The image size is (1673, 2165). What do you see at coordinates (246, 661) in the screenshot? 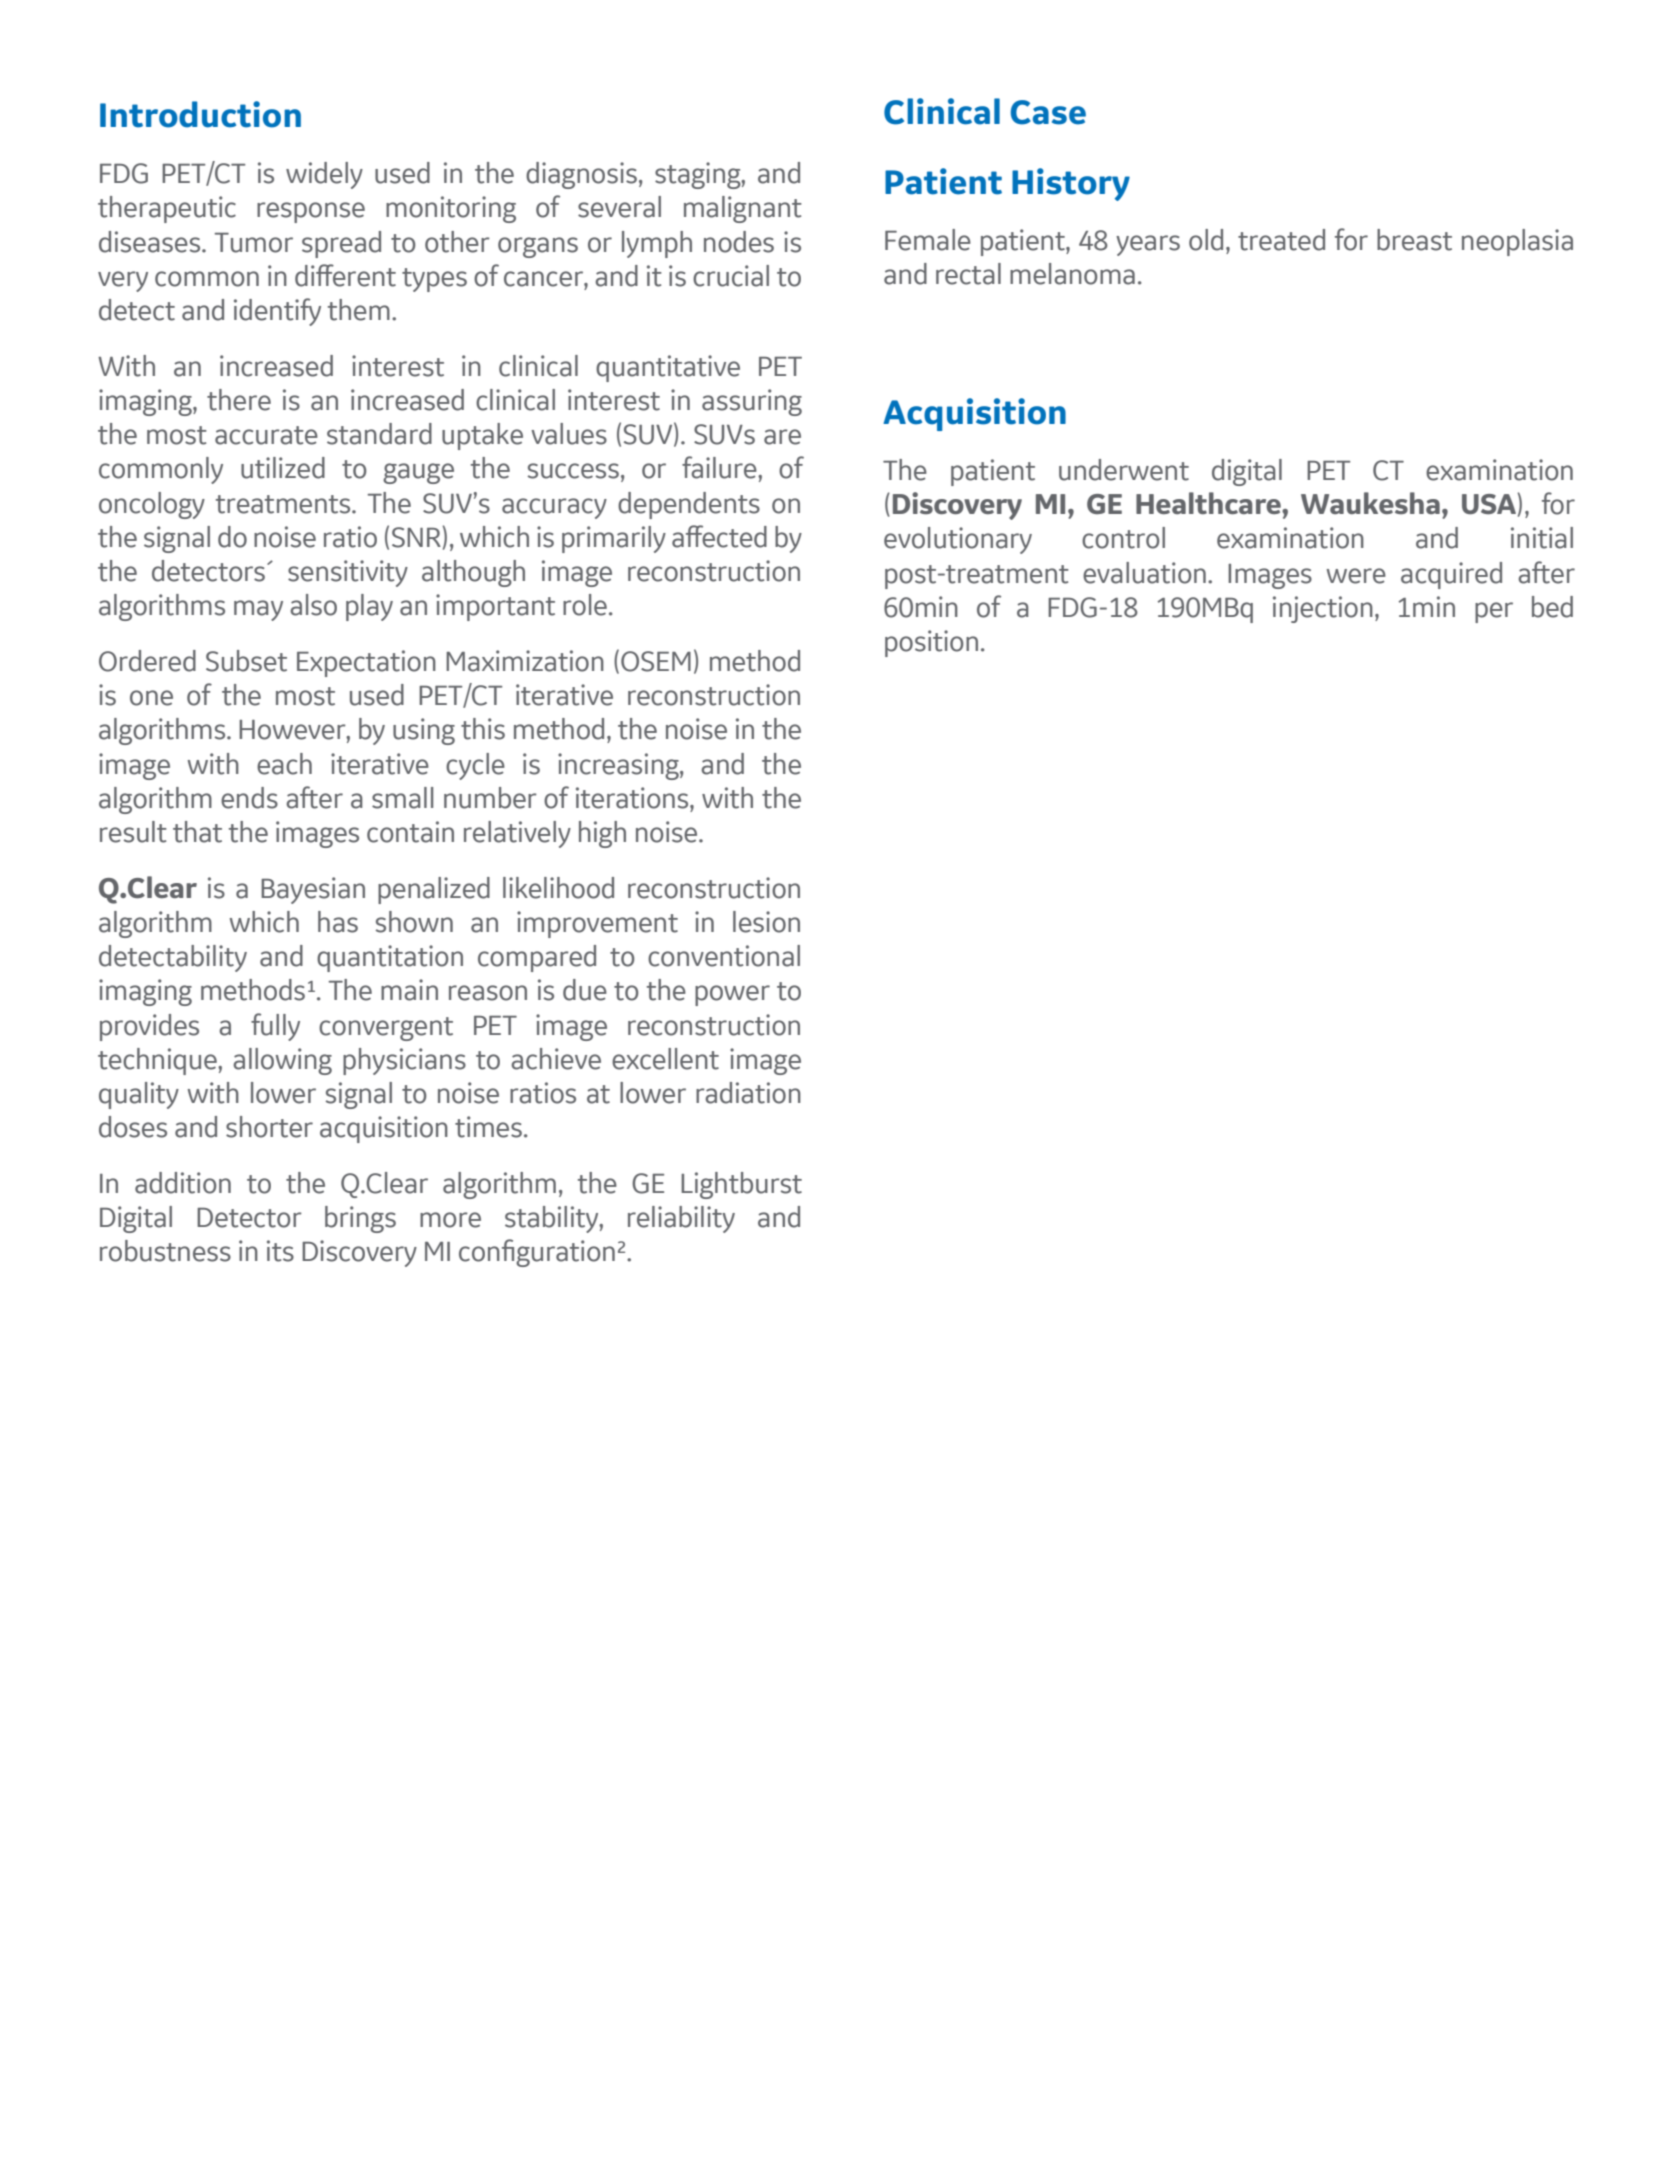
I see `Subset` at bounding box center [246, 661].
